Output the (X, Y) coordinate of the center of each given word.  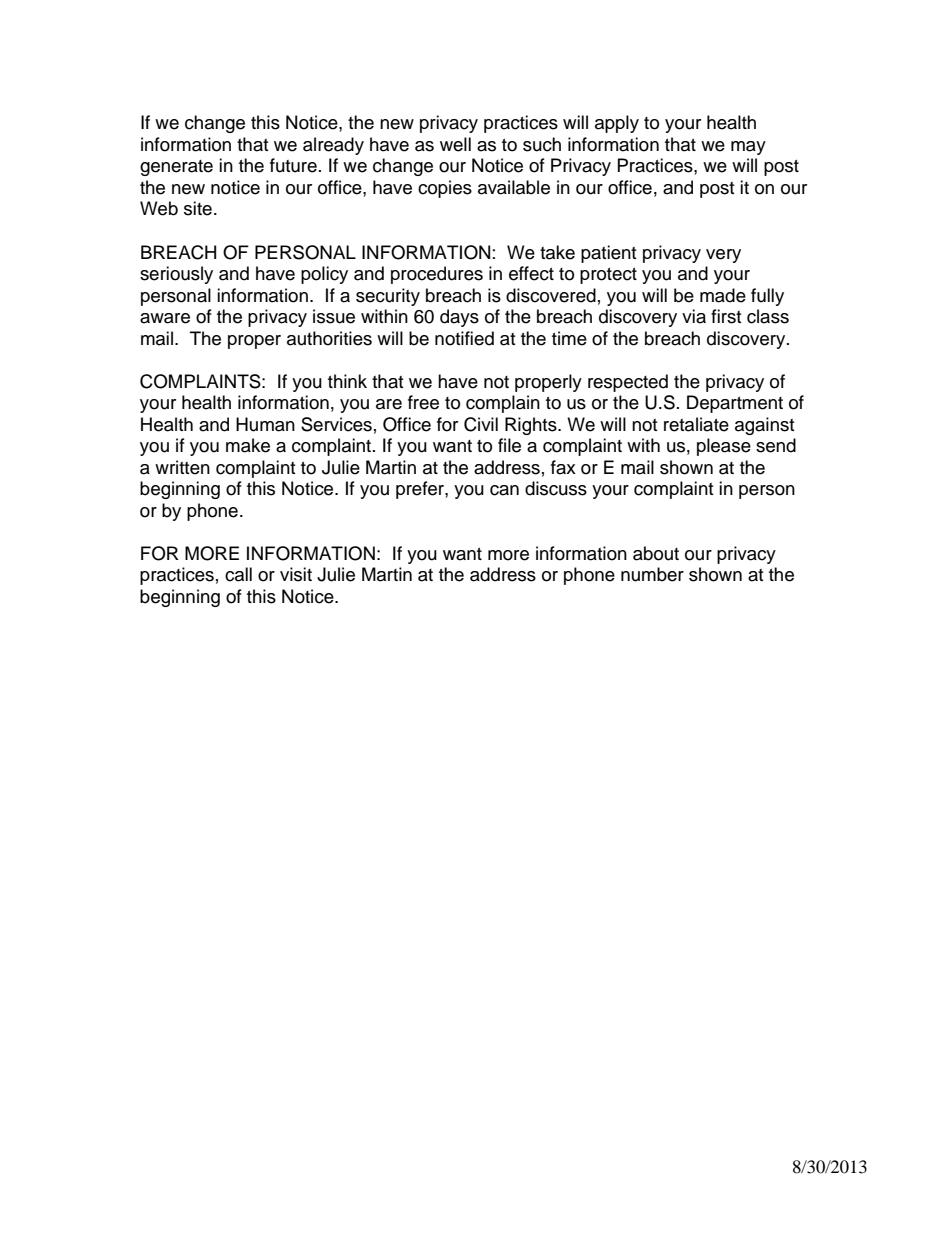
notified (464, 338)
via (694, 316)
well (455, 144)
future (293, 165)
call (238, 574)
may (748, 148)
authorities (329, 338)
